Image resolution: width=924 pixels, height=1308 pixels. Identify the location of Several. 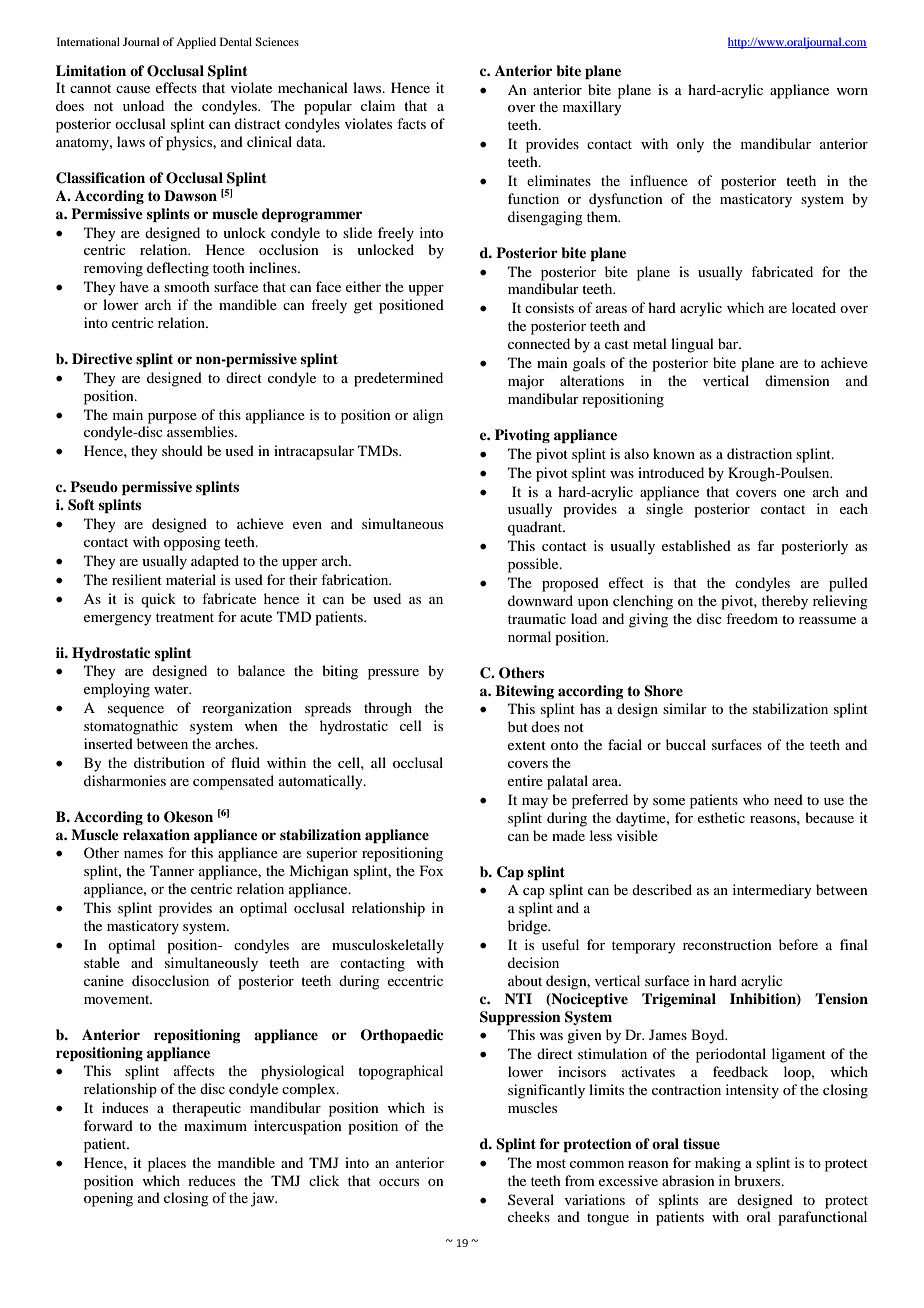
(531, 1199).
